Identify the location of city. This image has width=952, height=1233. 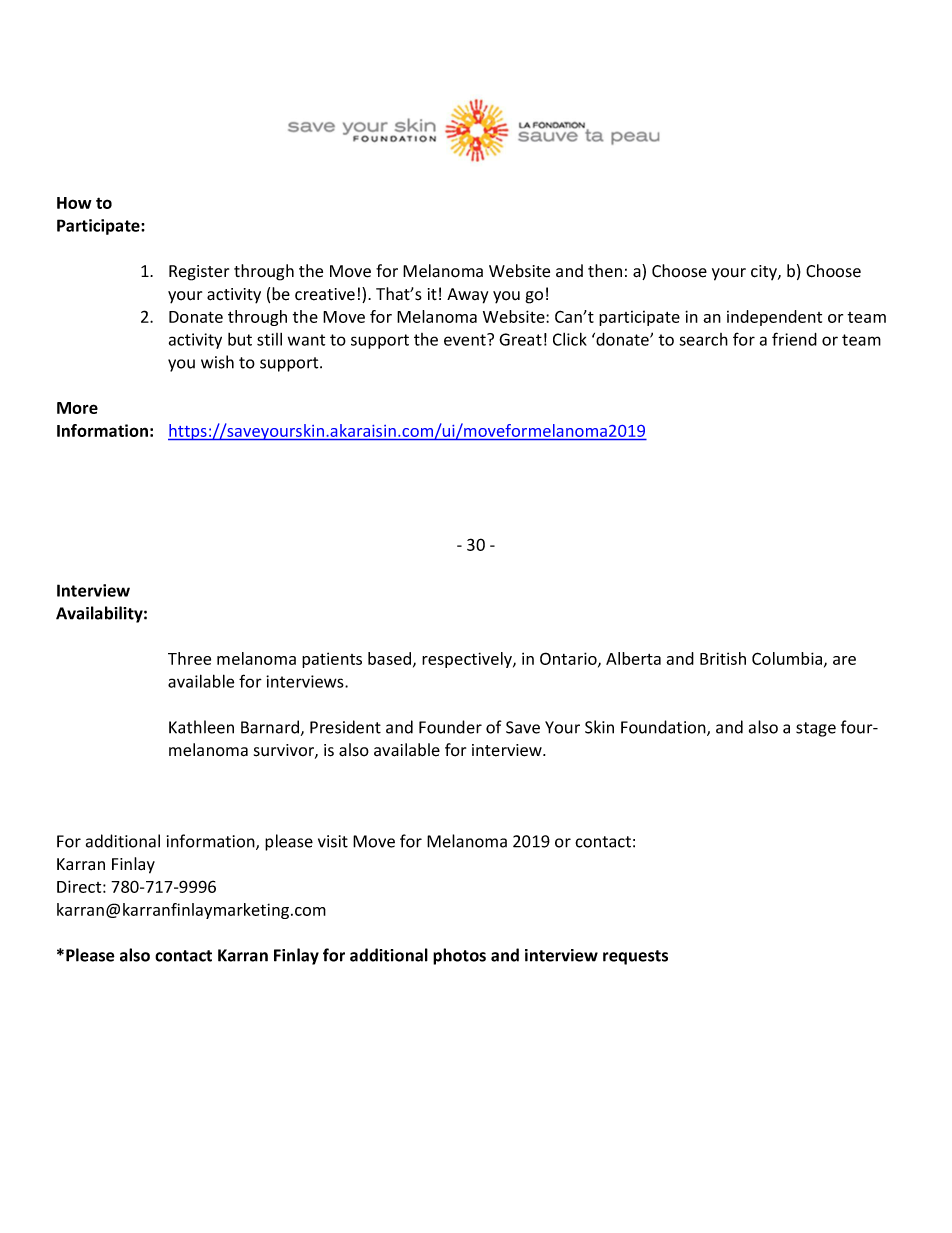
(765, 272).
